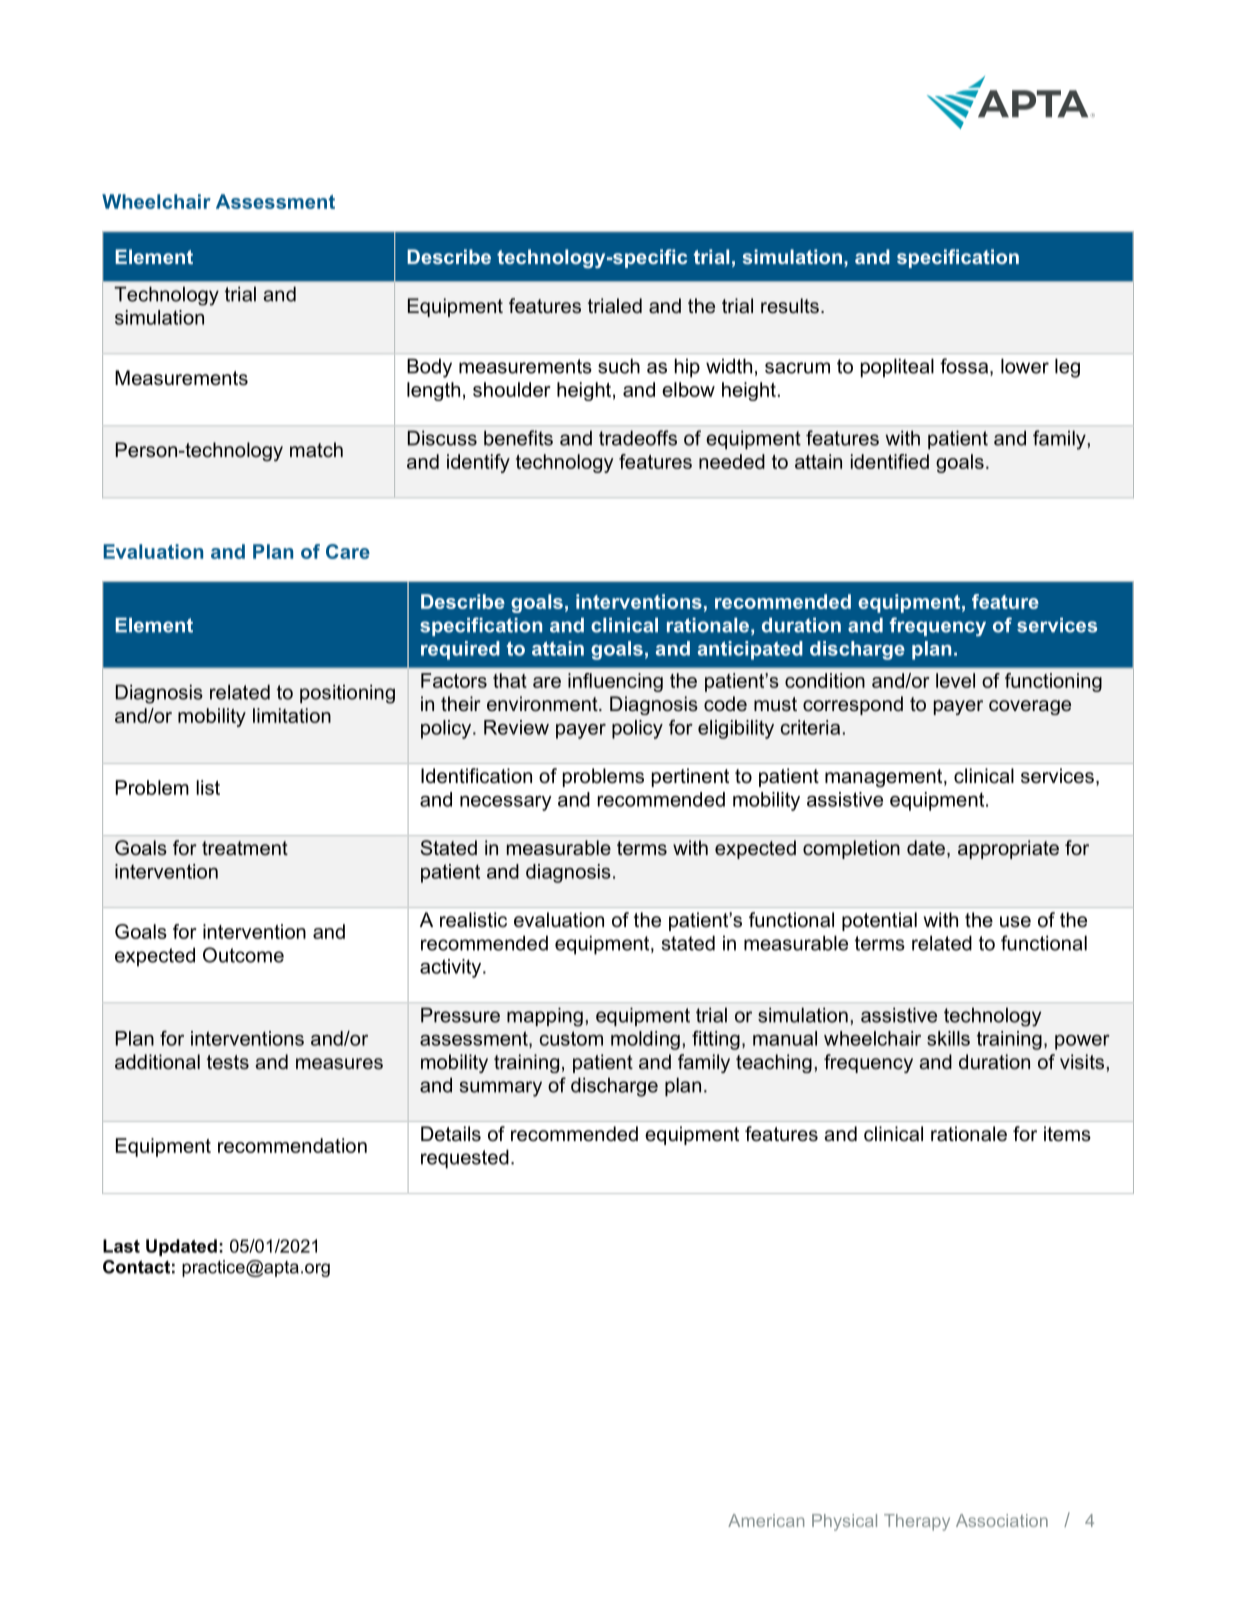 The image size is (1241, 1606). What do you see at coordinates (228, 1062) in the screenshot?
I see `tests` at bounding box center [228, 1062].
